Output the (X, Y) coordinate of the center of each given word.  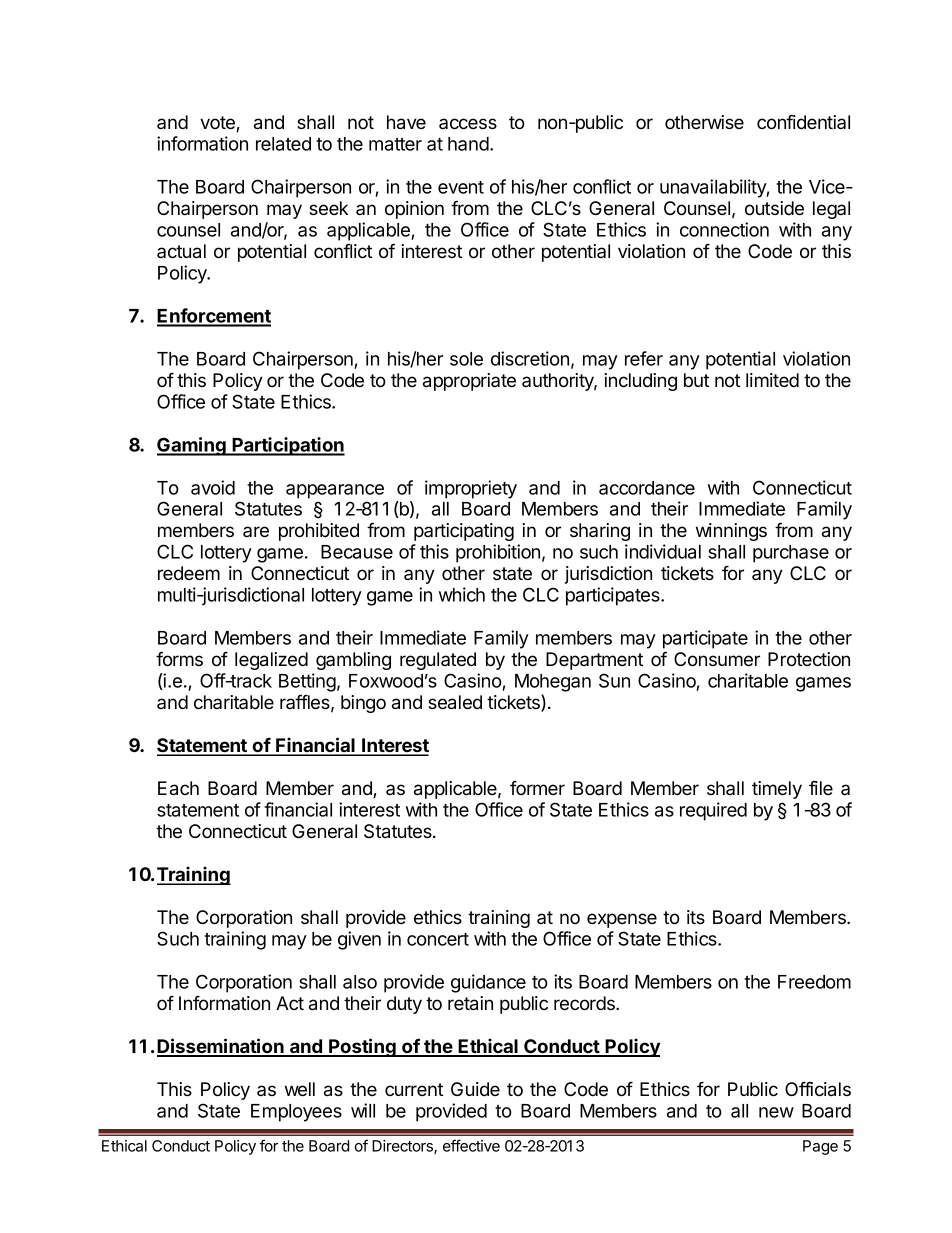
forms (179, 659)
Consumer (717, 659)
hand (468, 144)
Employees (296, 1113)
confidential (803, 122)
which (462, 594)
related (283, 144)
